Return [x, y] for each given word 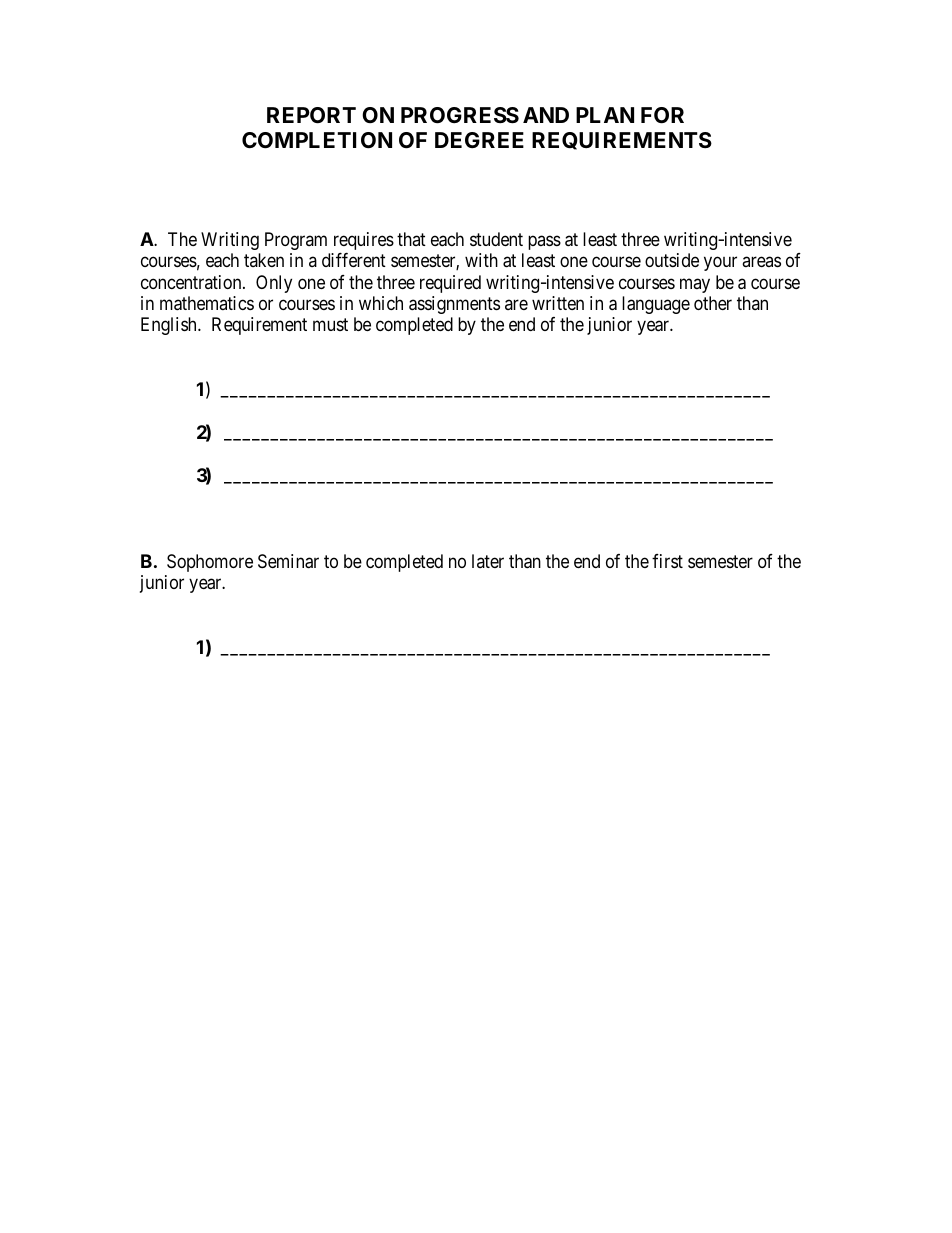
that [411, 239]
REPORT [311, 115]
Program [296, 241]
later [488, 561]
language [656, 305]
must [330, 325]
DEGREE [479, 140]
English [170, 326]
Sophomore [210, 563]
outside [672, 260]
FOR [662, 115]
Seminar [288, 561]
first [667, 561]
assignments [454, 305]
